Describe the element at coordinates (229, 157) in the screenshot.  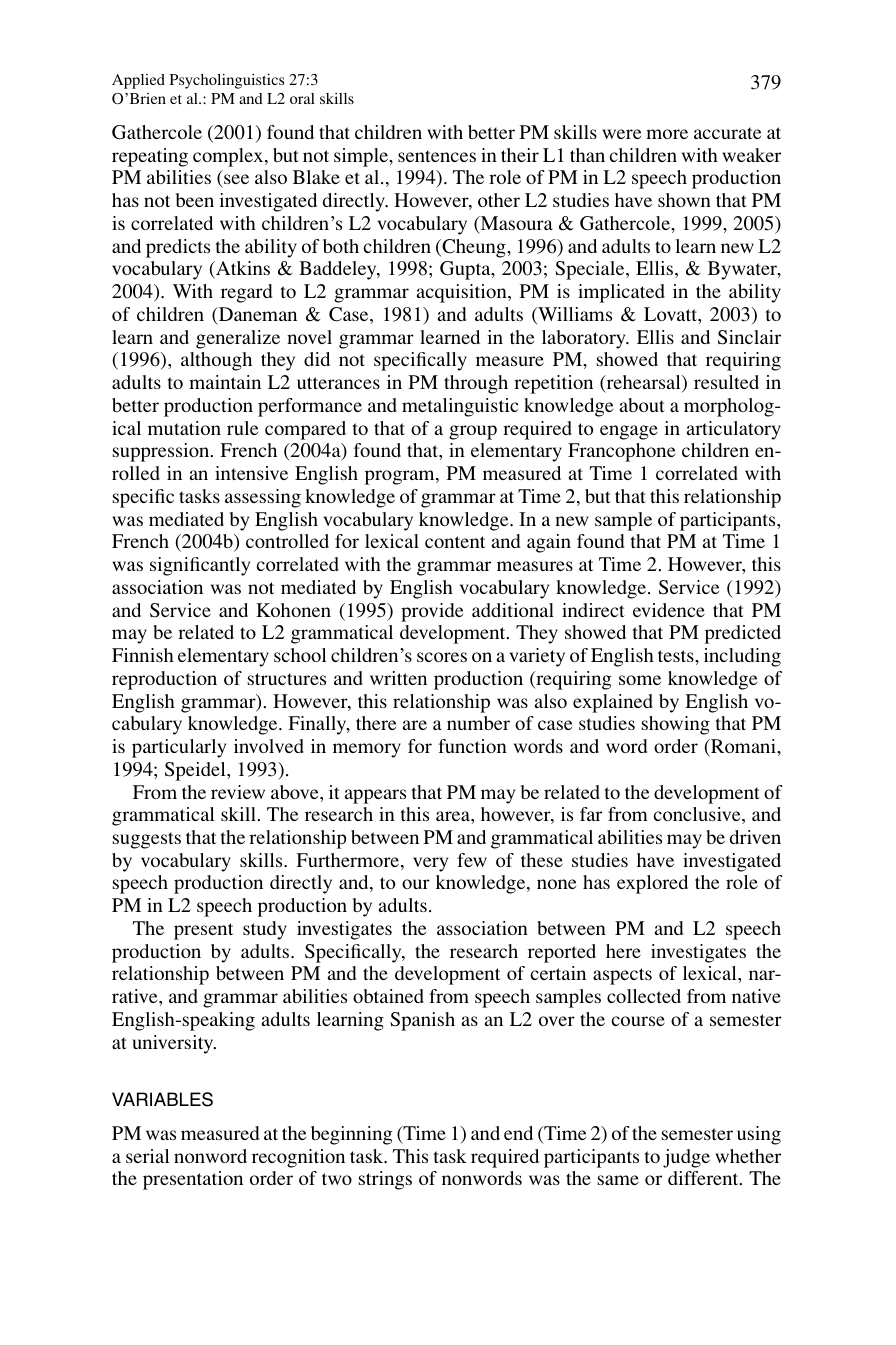
I see `complex` at that location.
